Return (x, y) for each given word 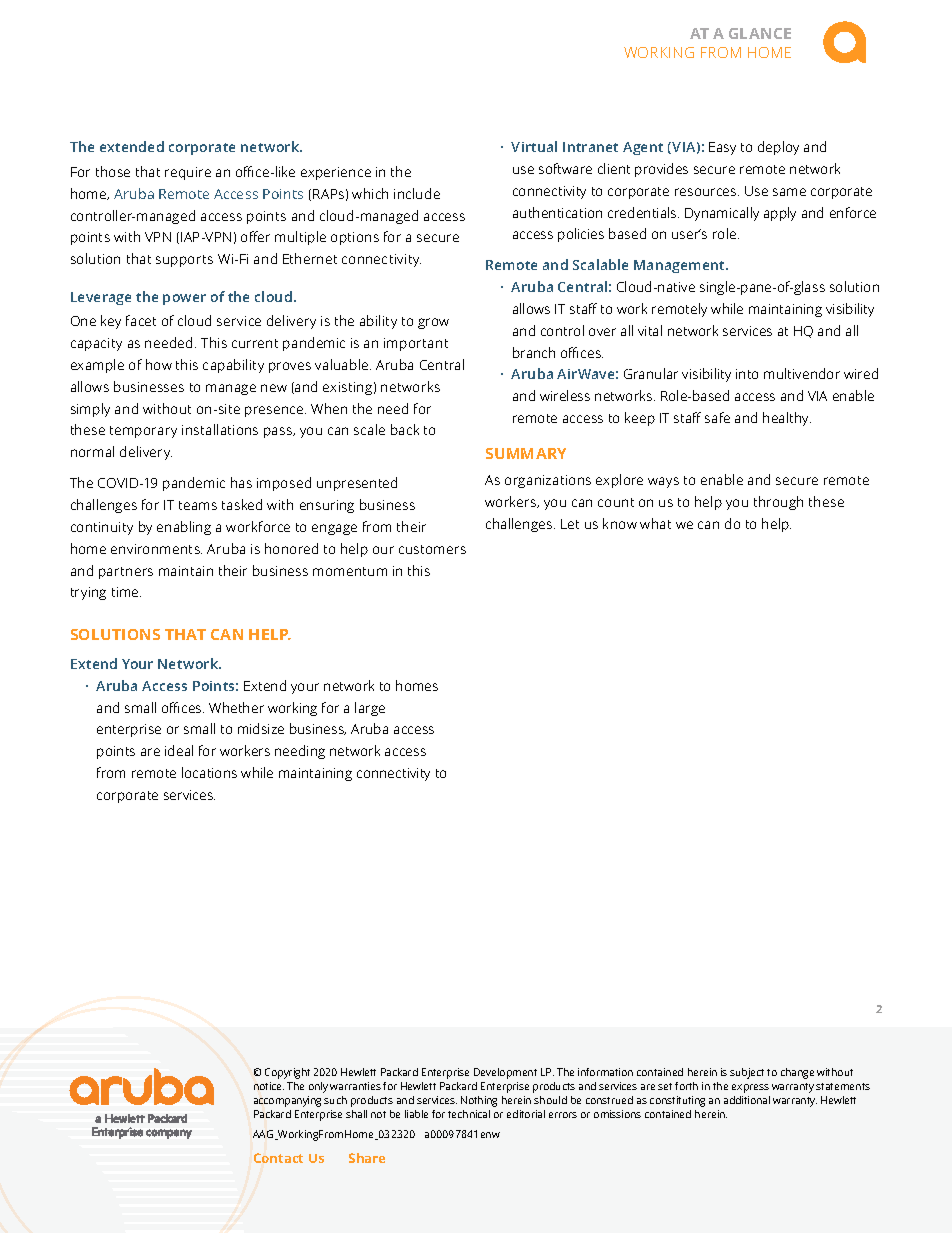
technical (469, 1114)
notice (269, 1086)
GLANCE (760, 33)
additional (747, 1100)
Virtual (534, 146)
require (188, 173)
